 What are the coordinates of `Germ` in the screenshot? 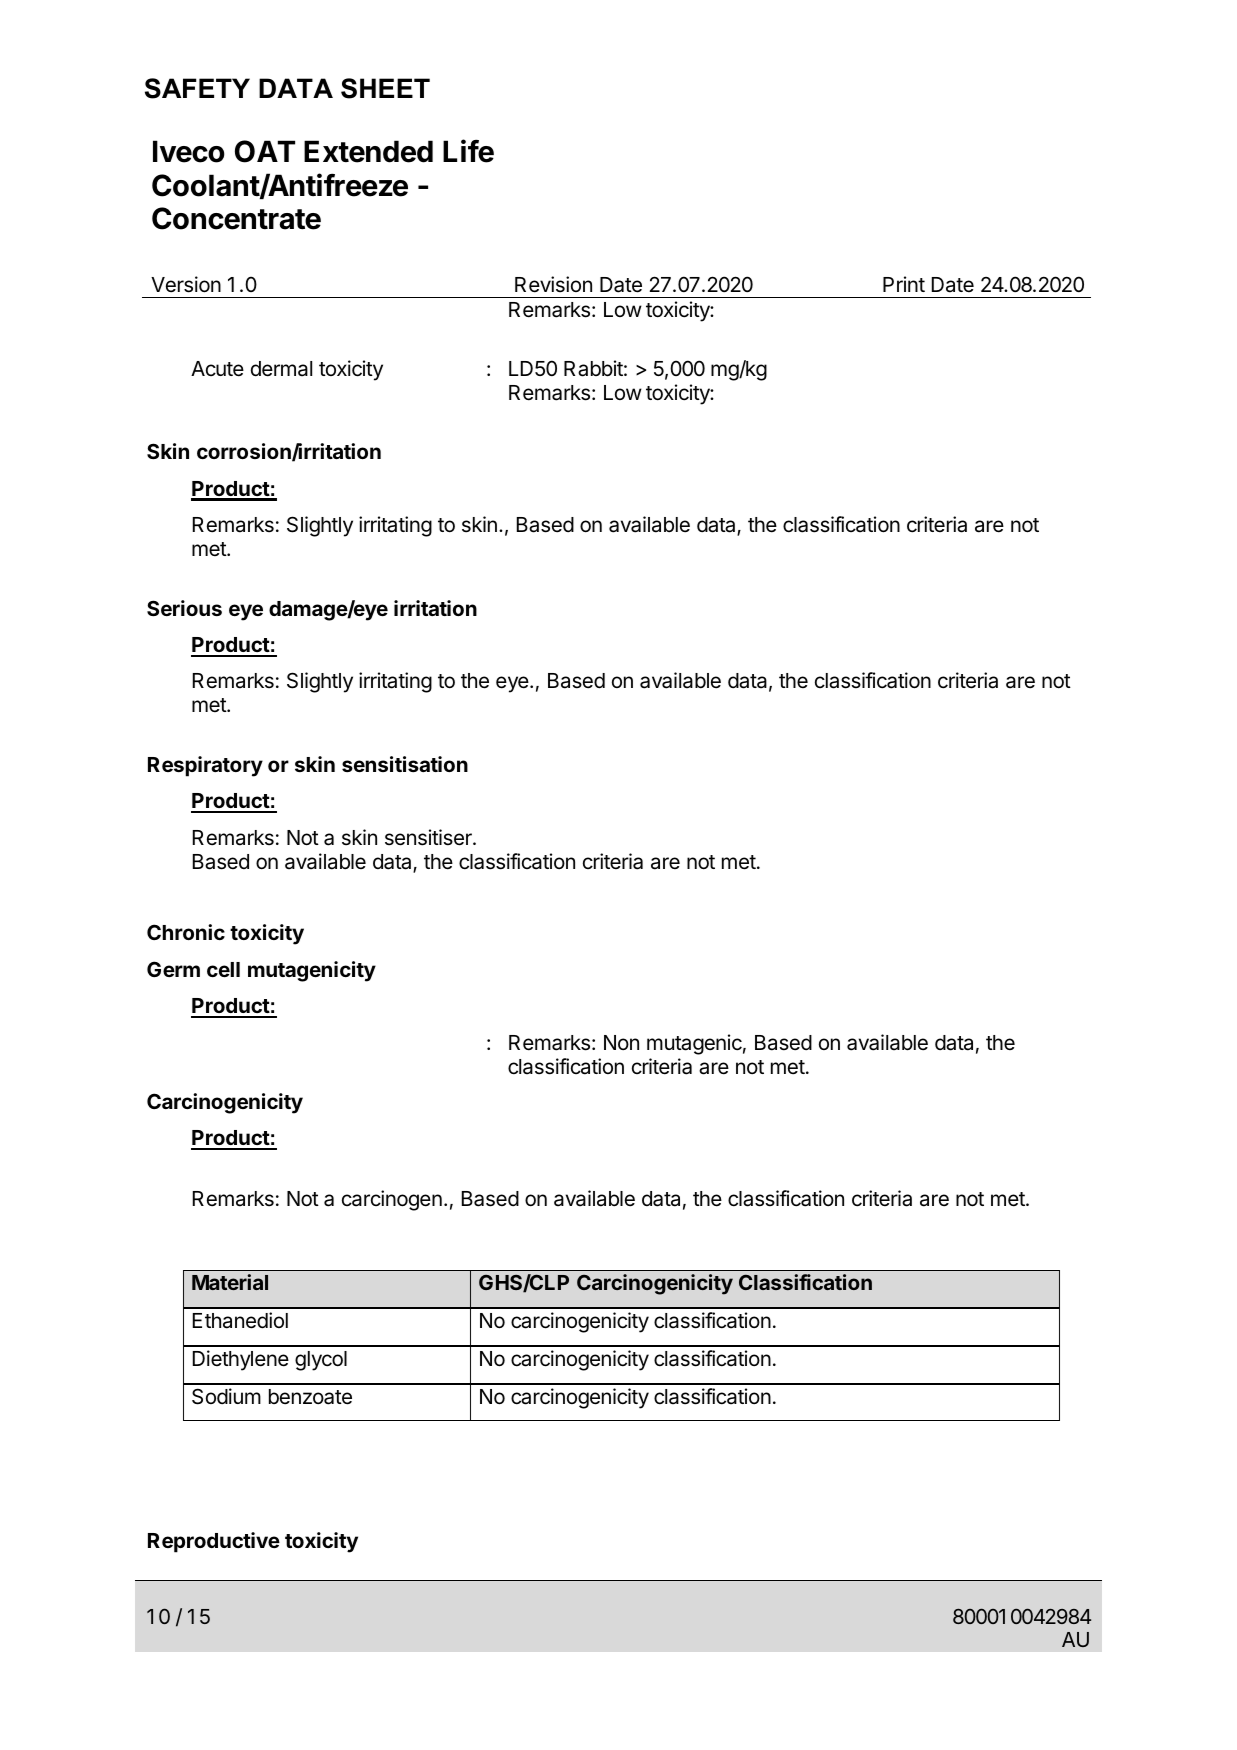 It's located at (173, 969).
